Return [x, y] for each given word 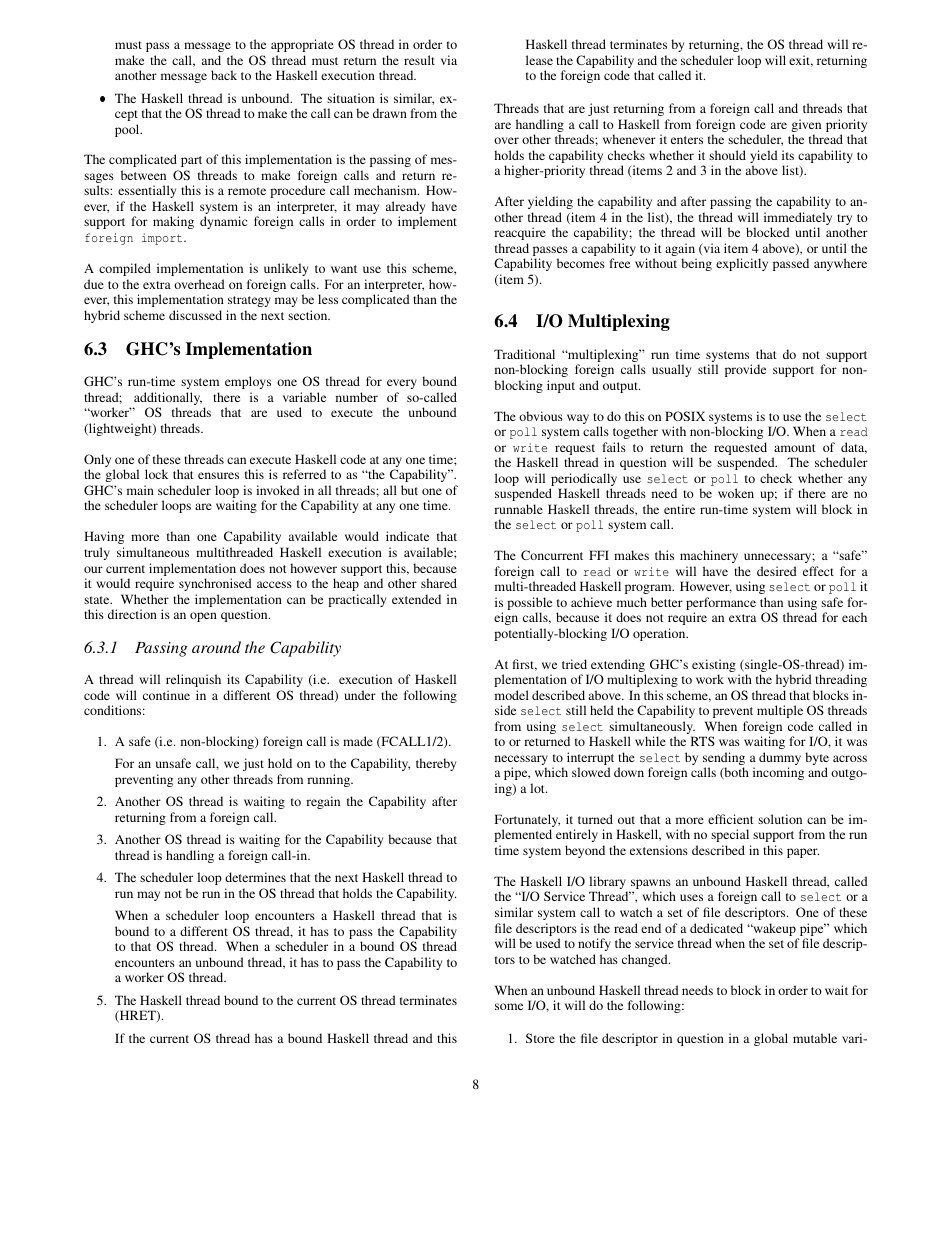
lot [538, 788]
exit [801, 61]
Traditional [524, 354]
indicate [407, 536]
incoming [778, 773]
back [224, 75]
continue [166, 695]
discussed [195, 315]
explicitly [742, 264]
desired [777, 571]
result [419, 60]
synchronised [215, 584]
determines [255, 877]
